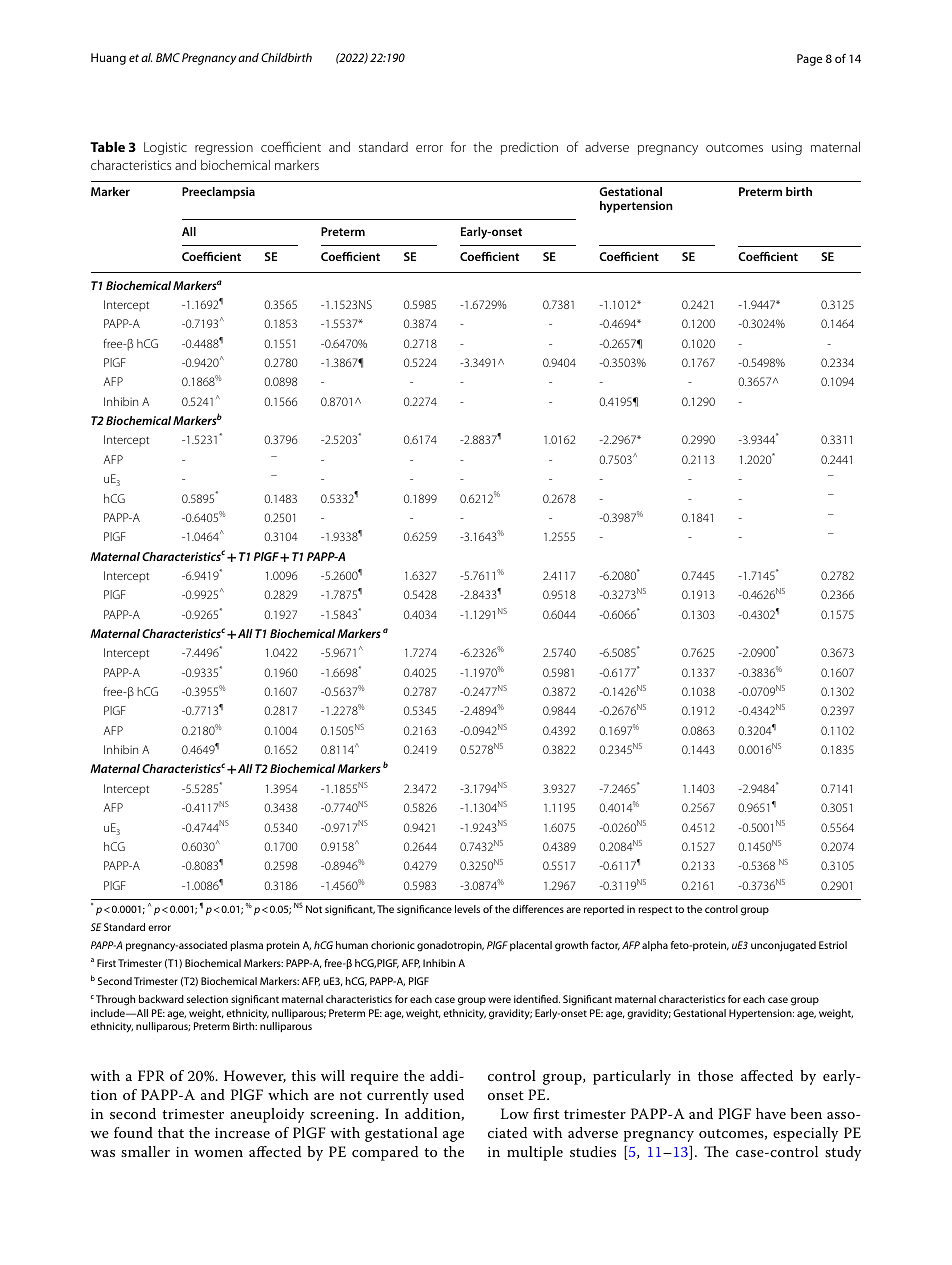  I want to click on using, so click(787, 148).
